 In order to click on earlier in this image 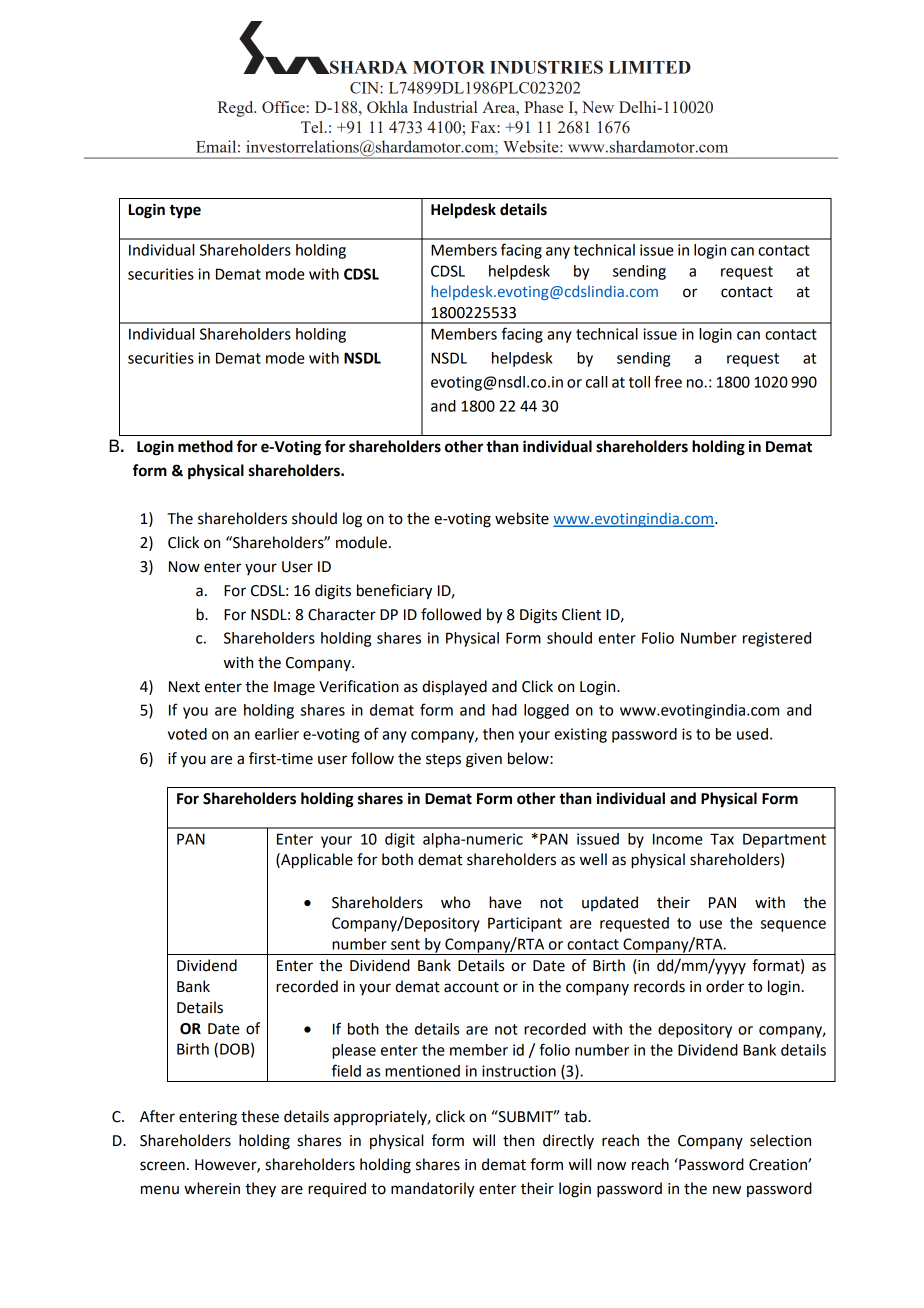, I will do `click(277, 734)`.
